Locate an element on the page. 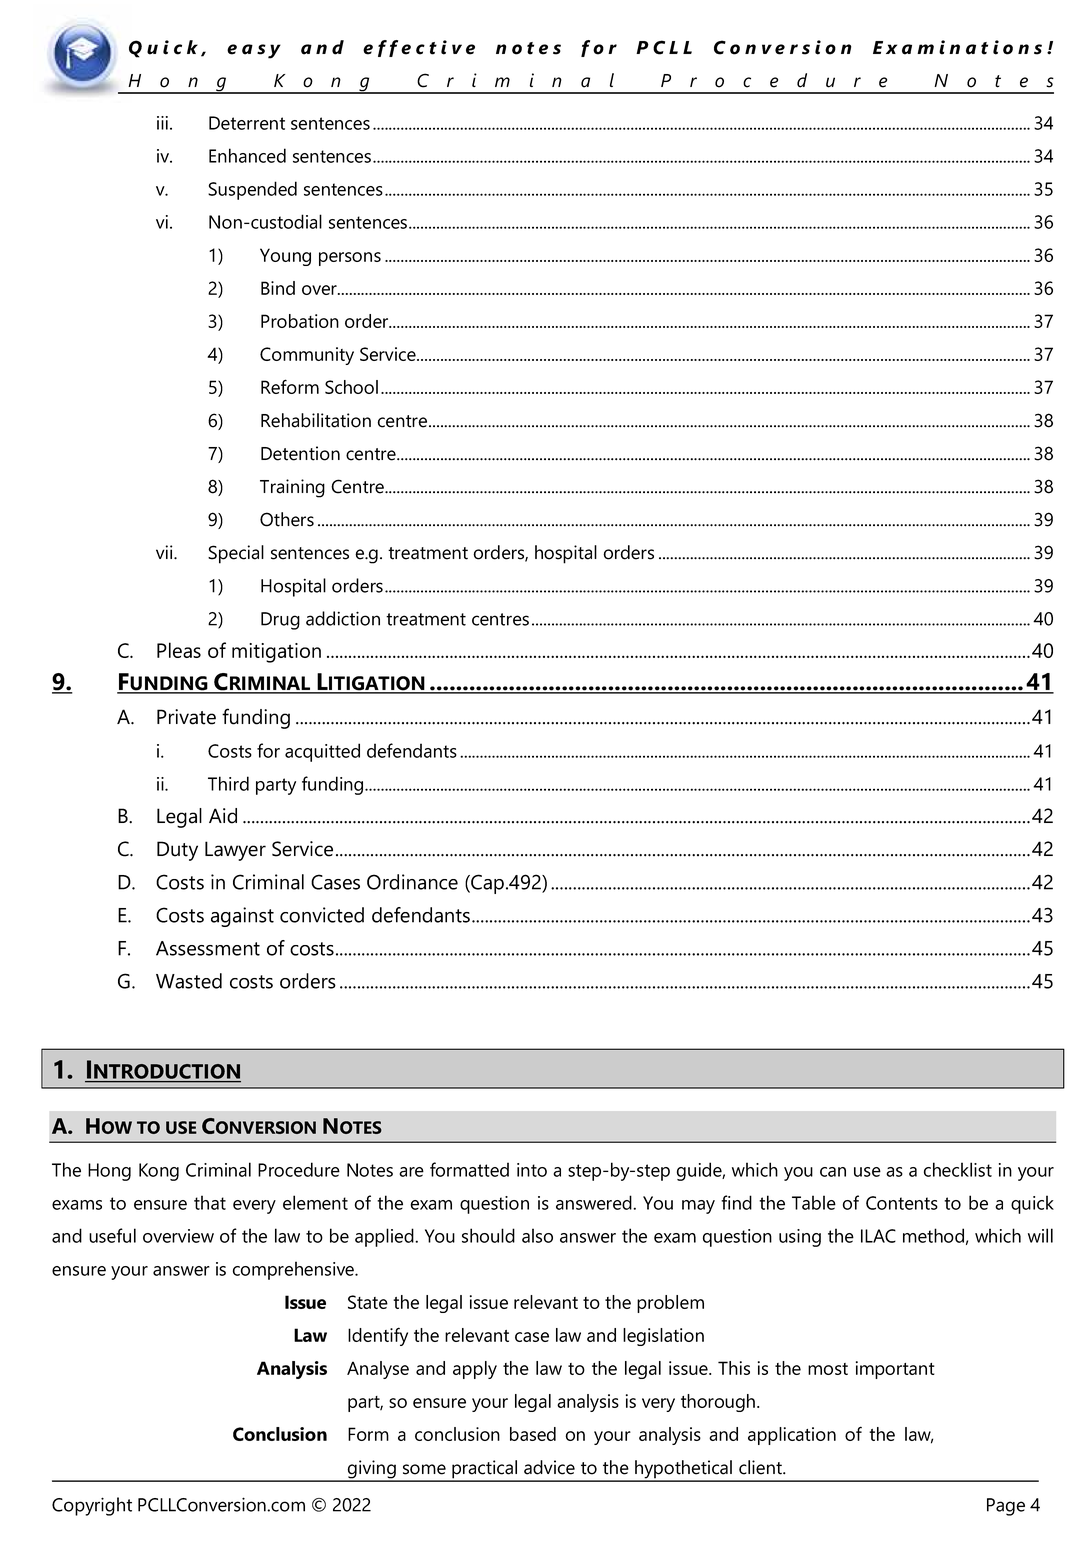  acquitted is located at coordinates (322, 752).
